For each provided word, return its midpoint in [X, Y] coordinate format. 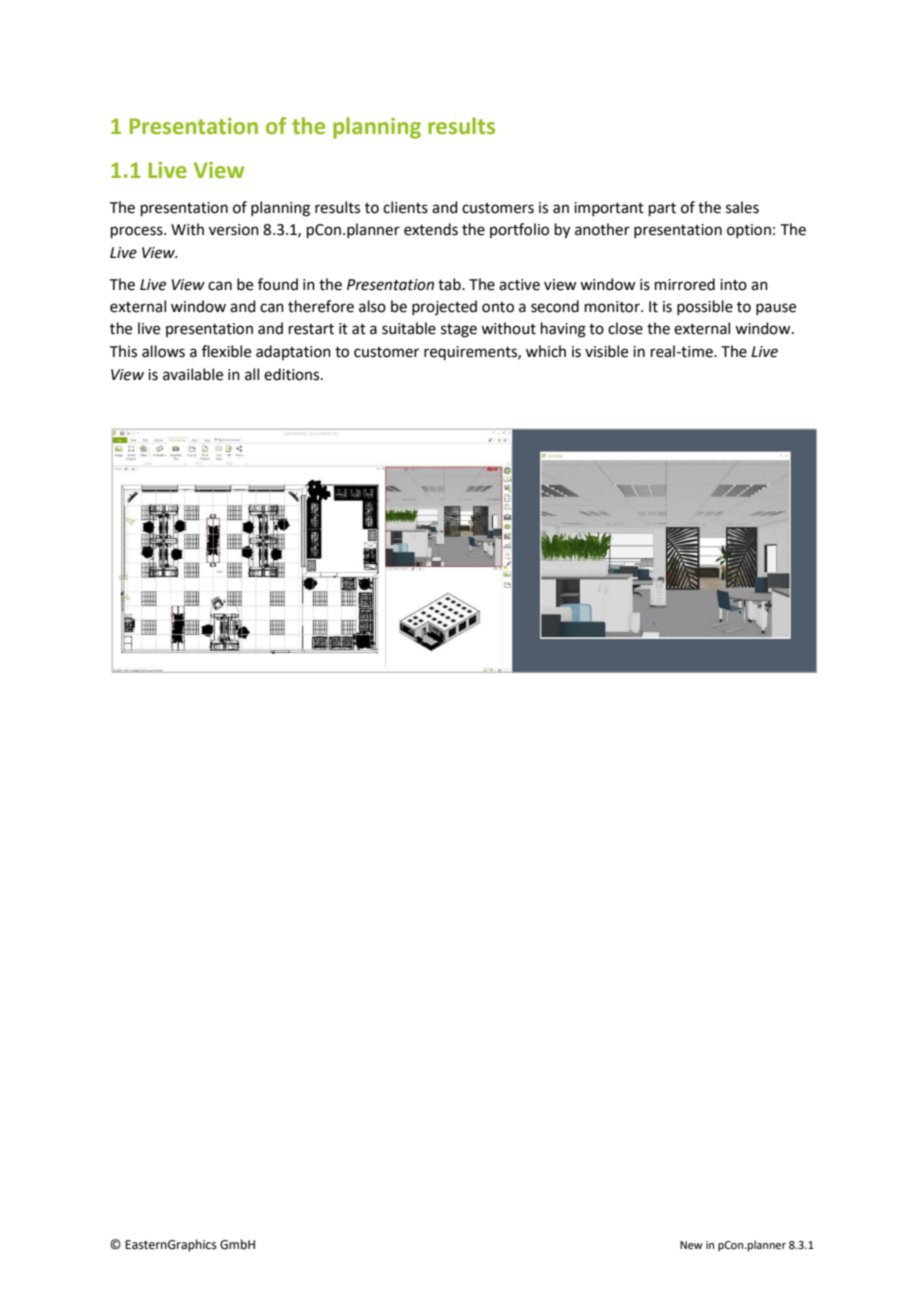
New [691, 1245]
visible [606, 351]
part [662, 209]
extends [431, 229]
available [193, 374]
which [546, 351]
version [234, 230]
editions [293, 374]
